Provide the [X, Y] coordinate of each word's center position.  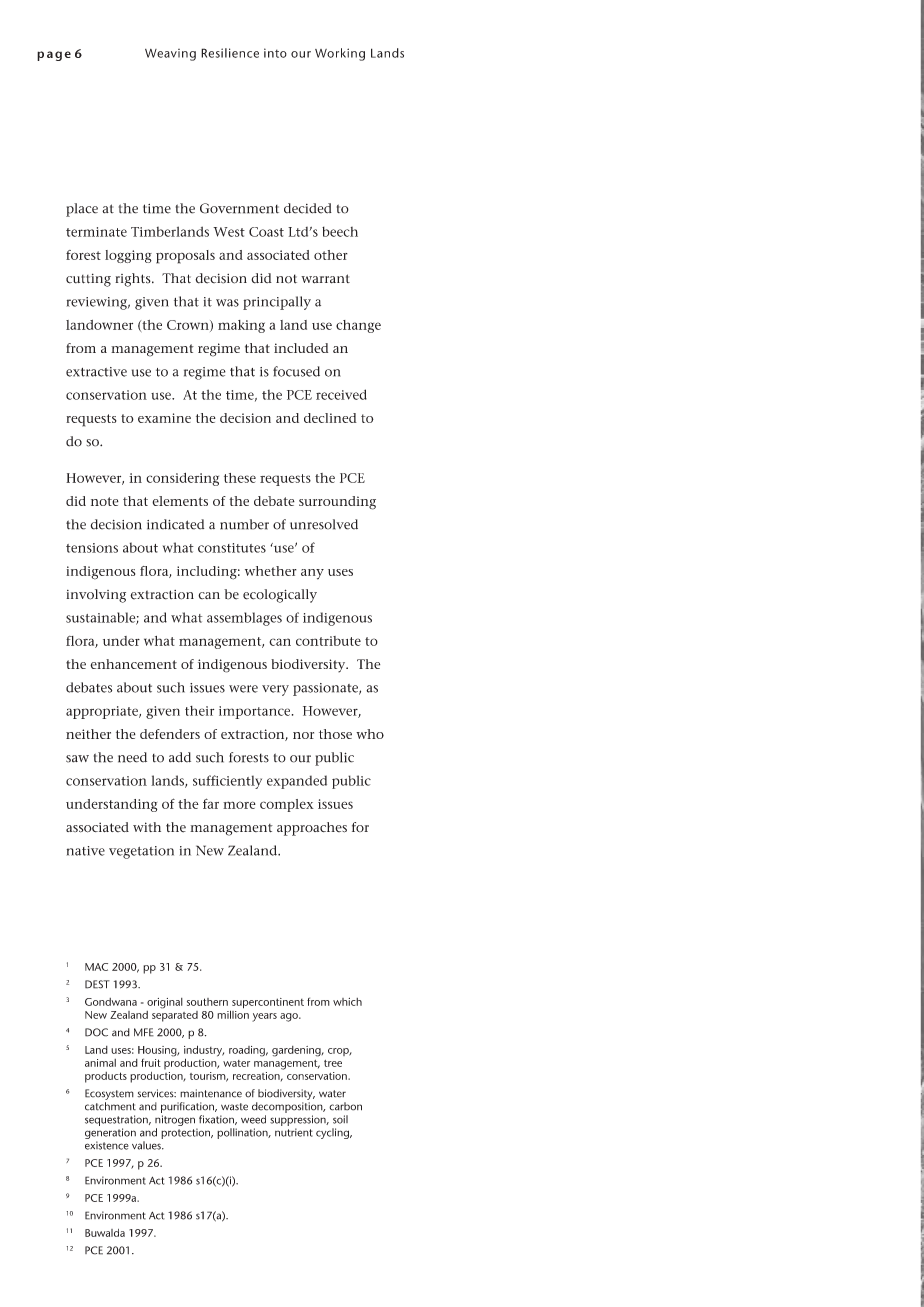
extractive [96, 372]
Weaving [170, 55]
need [132, 757]
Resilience [230, 53]
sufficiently [227, 782]
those [335, 734]
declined [330, 418]
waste [234, 1107]
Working [340, 54]
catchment [110, 1106]
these [240, 478]
